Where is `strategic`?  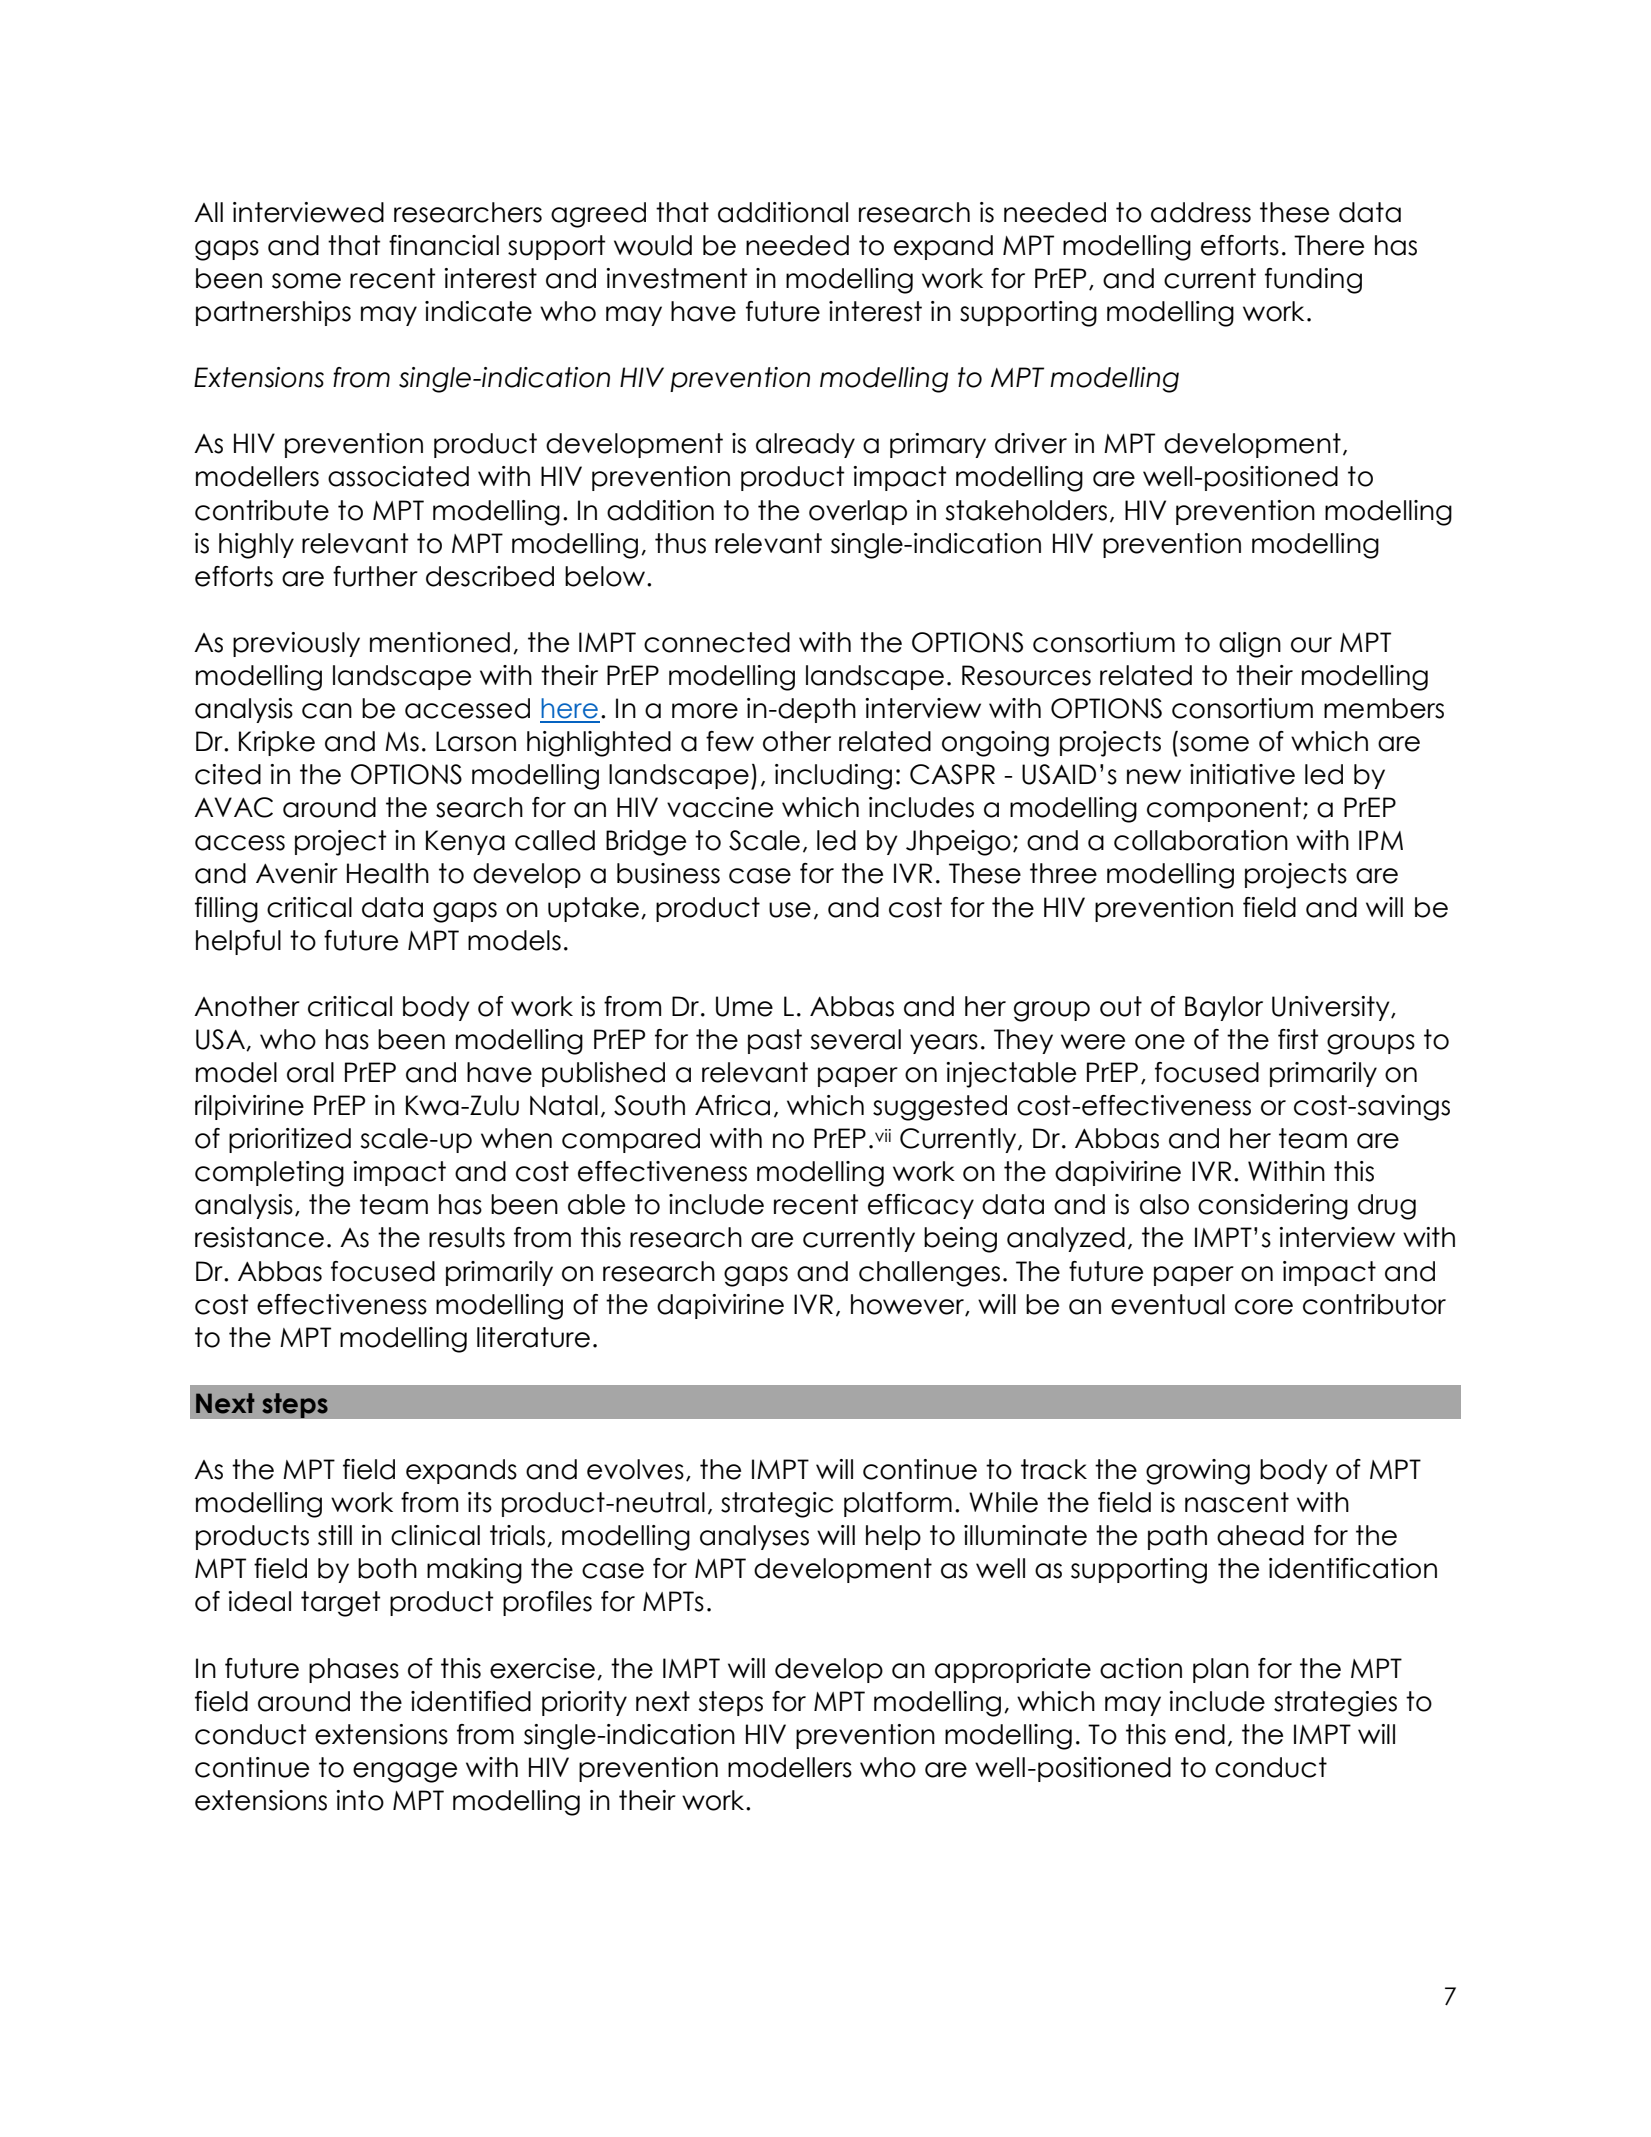
strategic is located at coordinates (777, 1505).
